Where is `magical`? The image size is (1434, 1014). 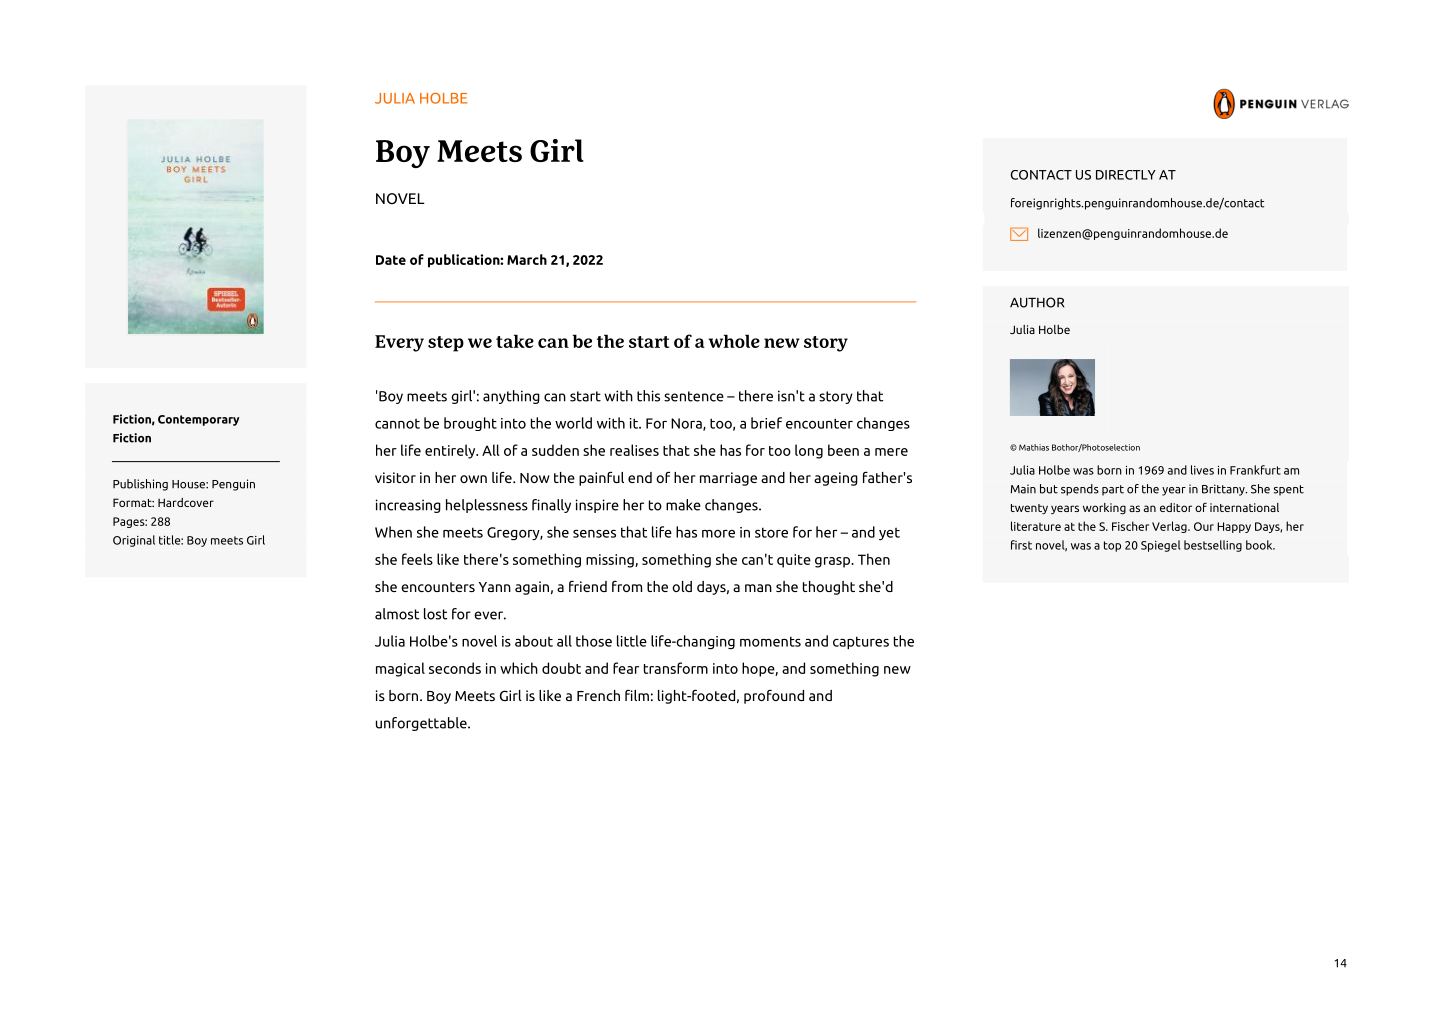
magical is located at coordinates (400, 669).
